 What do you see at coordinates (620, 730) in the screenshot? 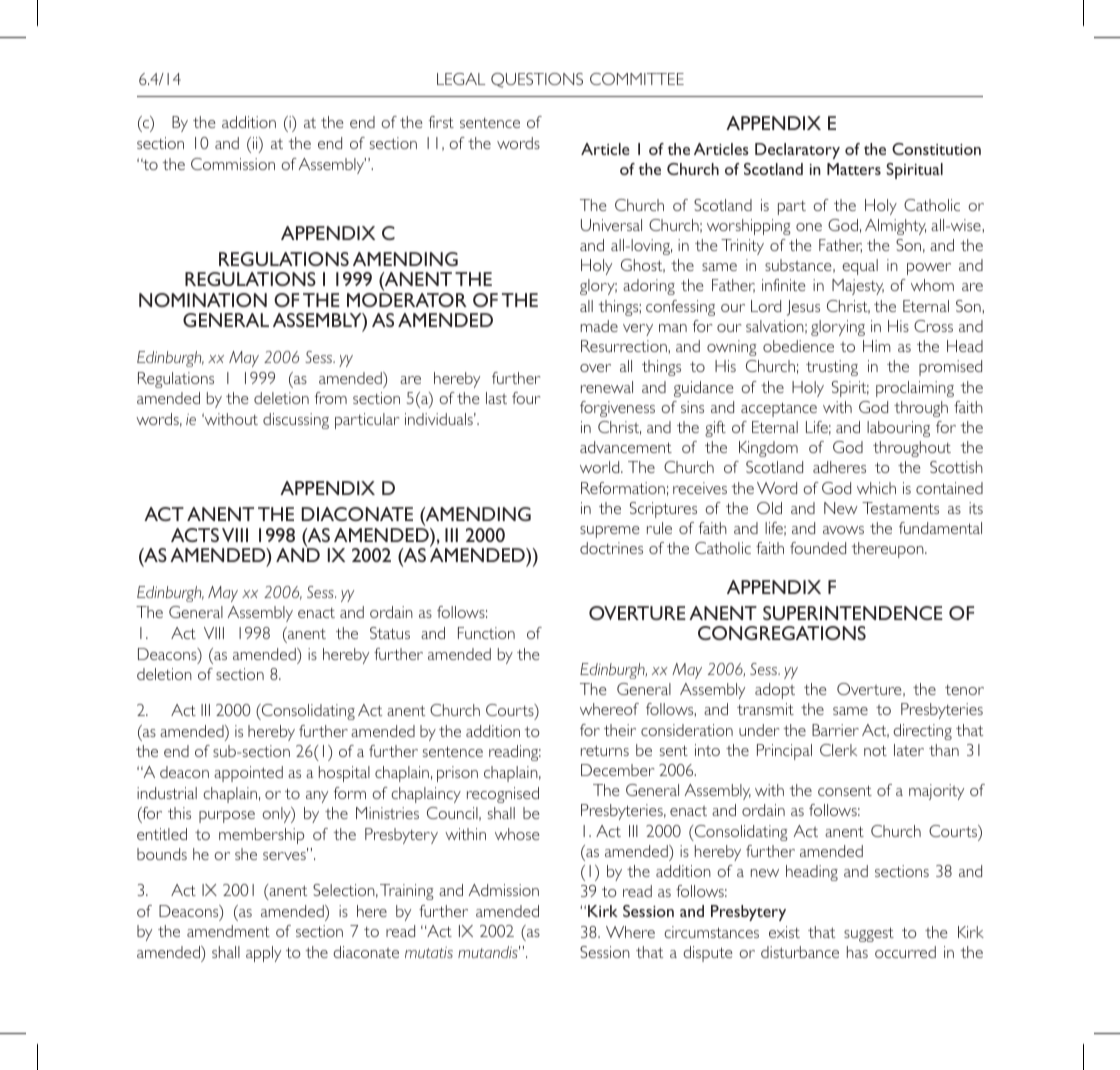
I see `their` at bounding box center [620, 730].
